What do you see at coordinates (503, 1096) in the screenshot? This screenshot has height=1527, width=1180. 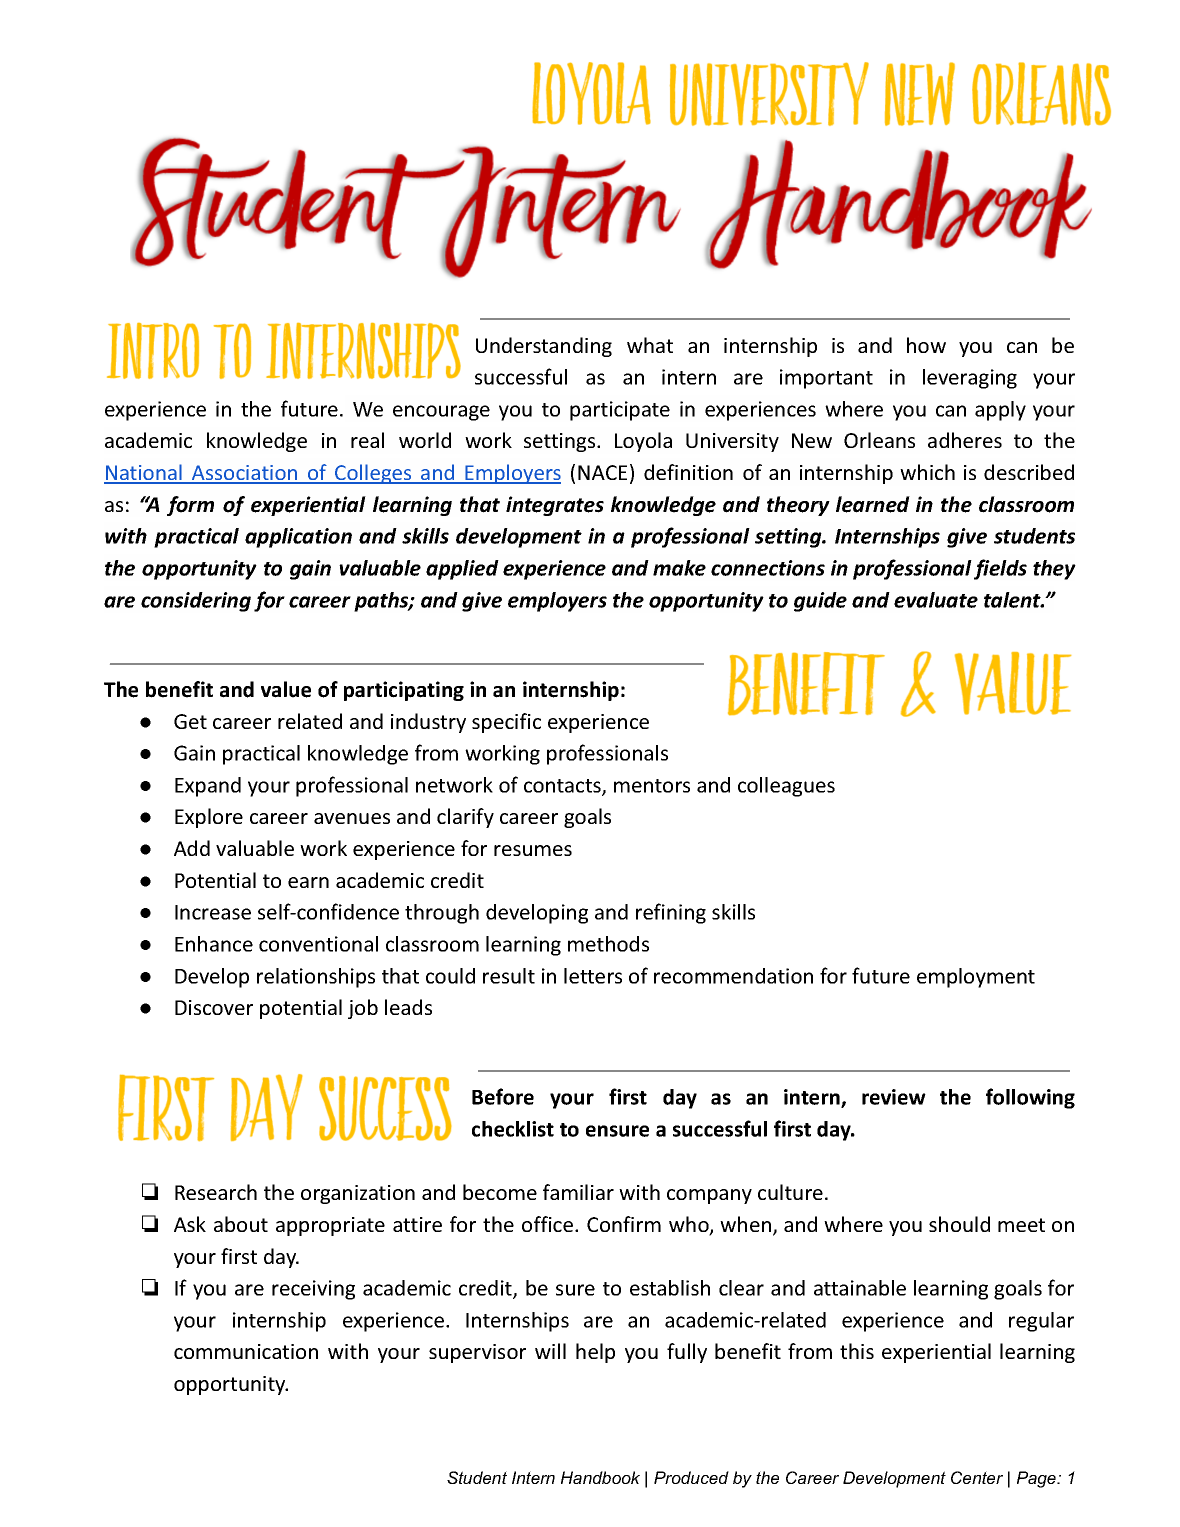 I see `Before` at bounding box center [503, 1096].
